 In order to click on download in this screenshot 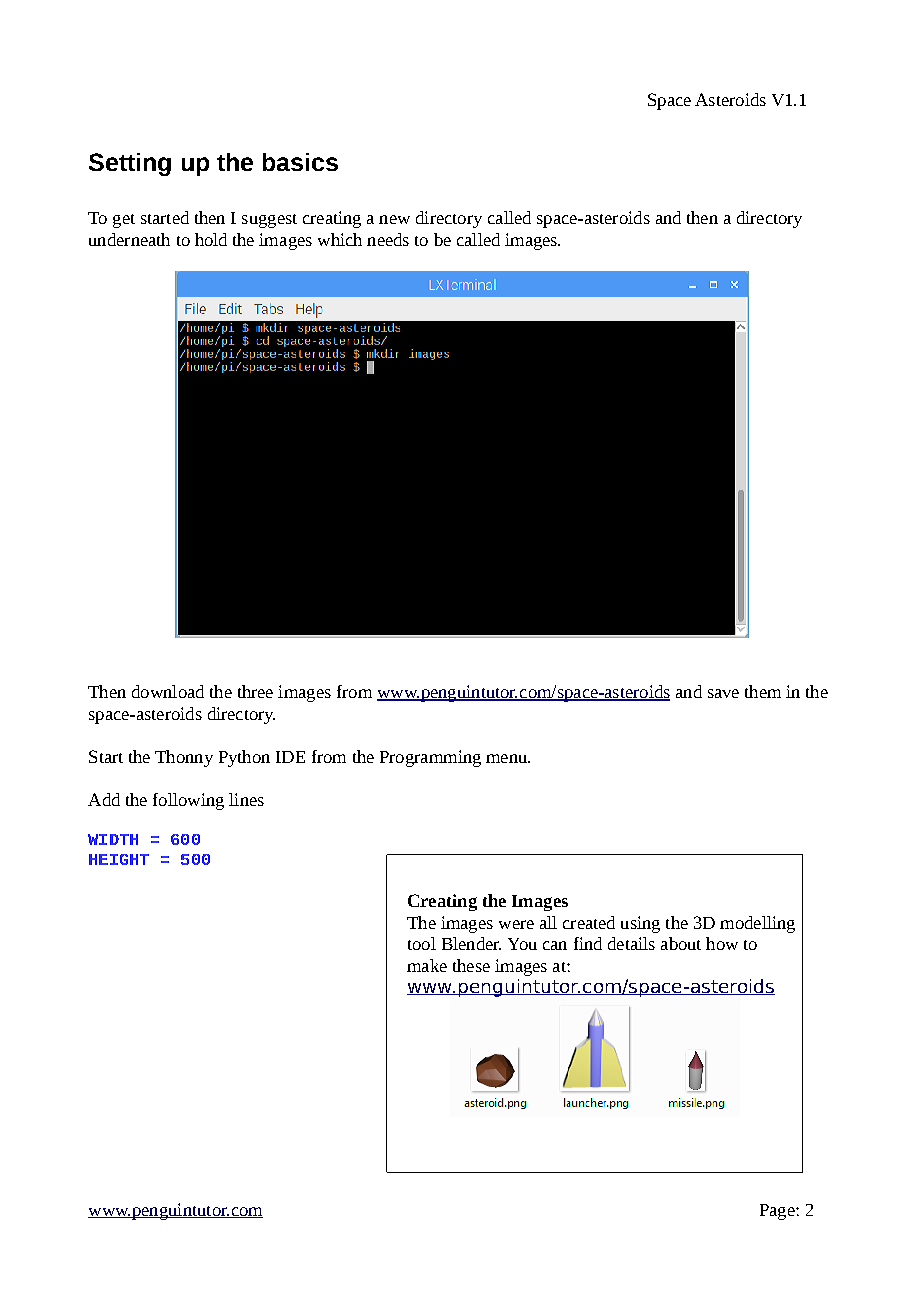, I will do `click(168, 691)`.
